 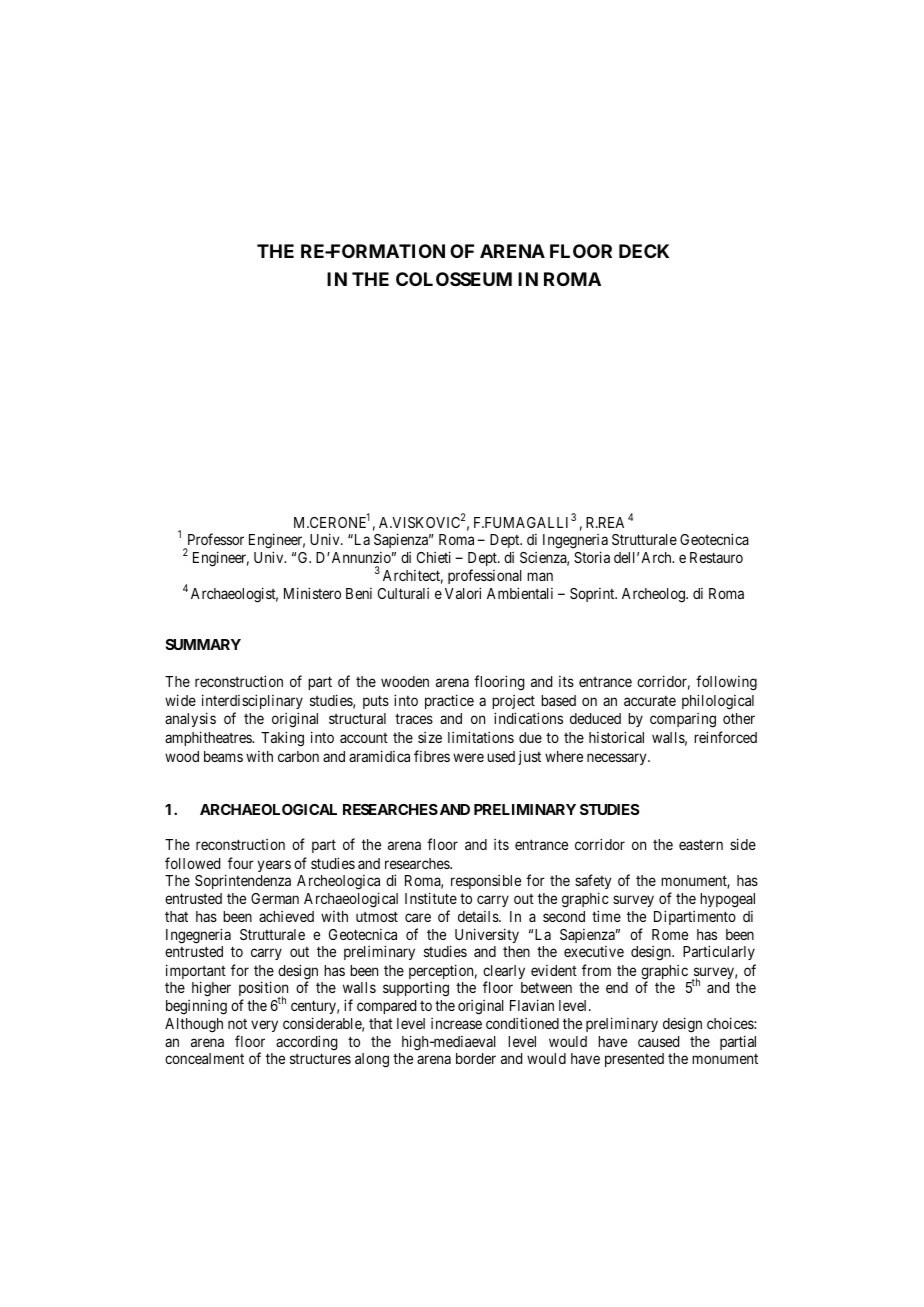 I want to click on increase, so click(x=456, y=1023).
